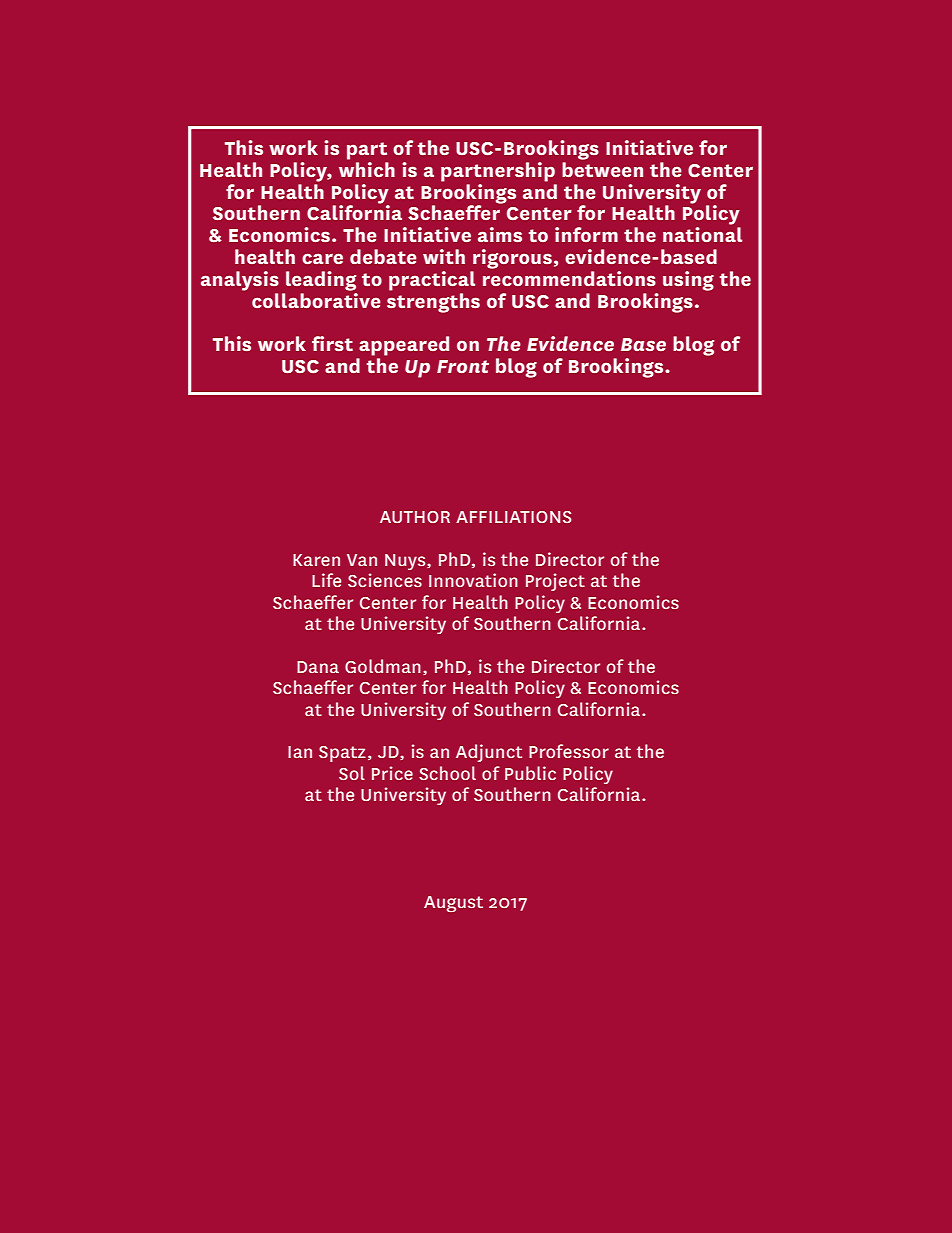 This screenshot has height=1233, width=952. I want to click on Innovation, so click(473, 580).
